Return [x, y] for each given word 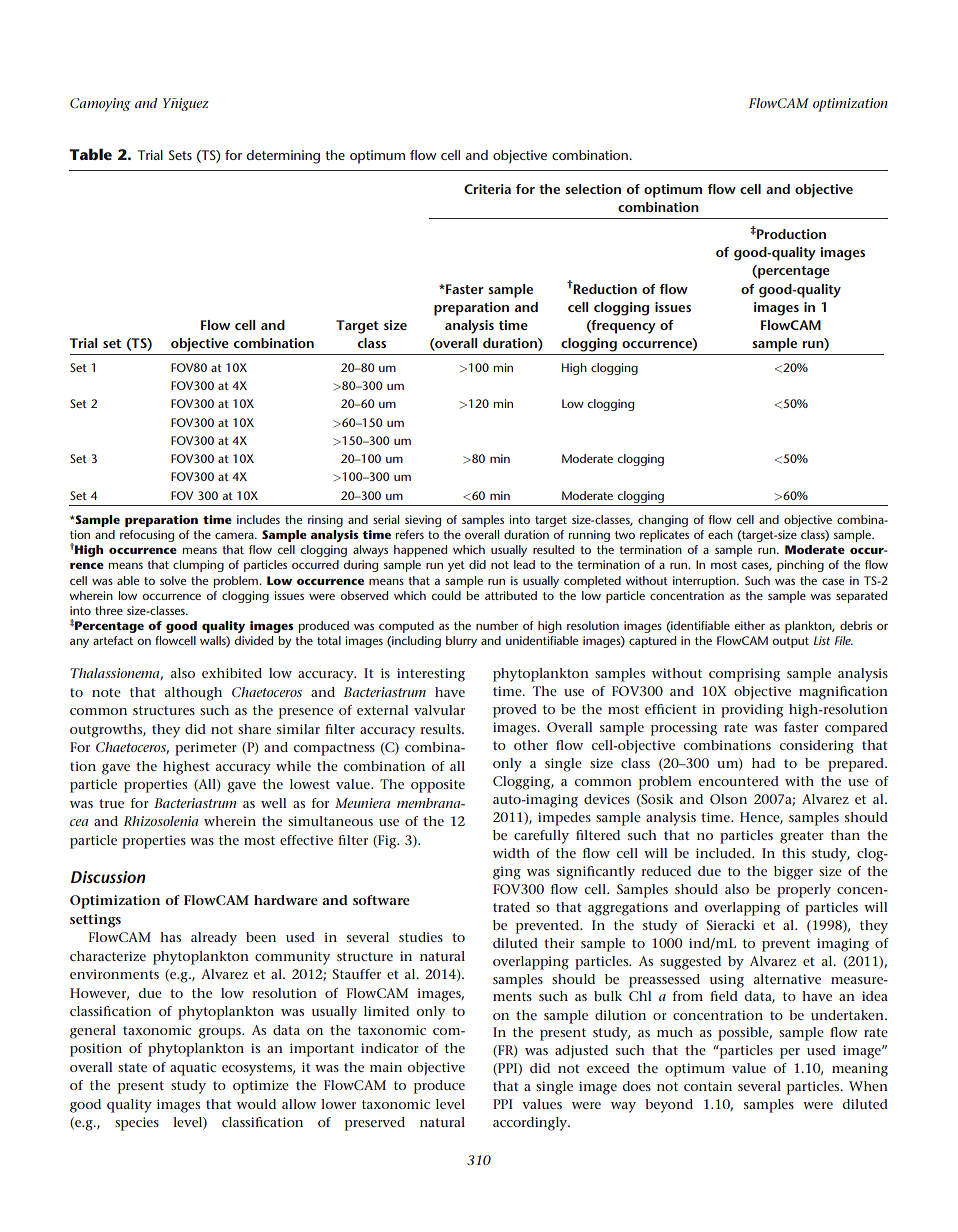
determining [283, 157]
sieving [423, 521]
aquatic [193, 1069]
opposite [438, 786]
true [111, 803]
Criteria [487, 189]
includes [258, 519]
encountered [738, 781]
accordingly [531, 1124]
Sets [180, 155]
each [720, 534]
